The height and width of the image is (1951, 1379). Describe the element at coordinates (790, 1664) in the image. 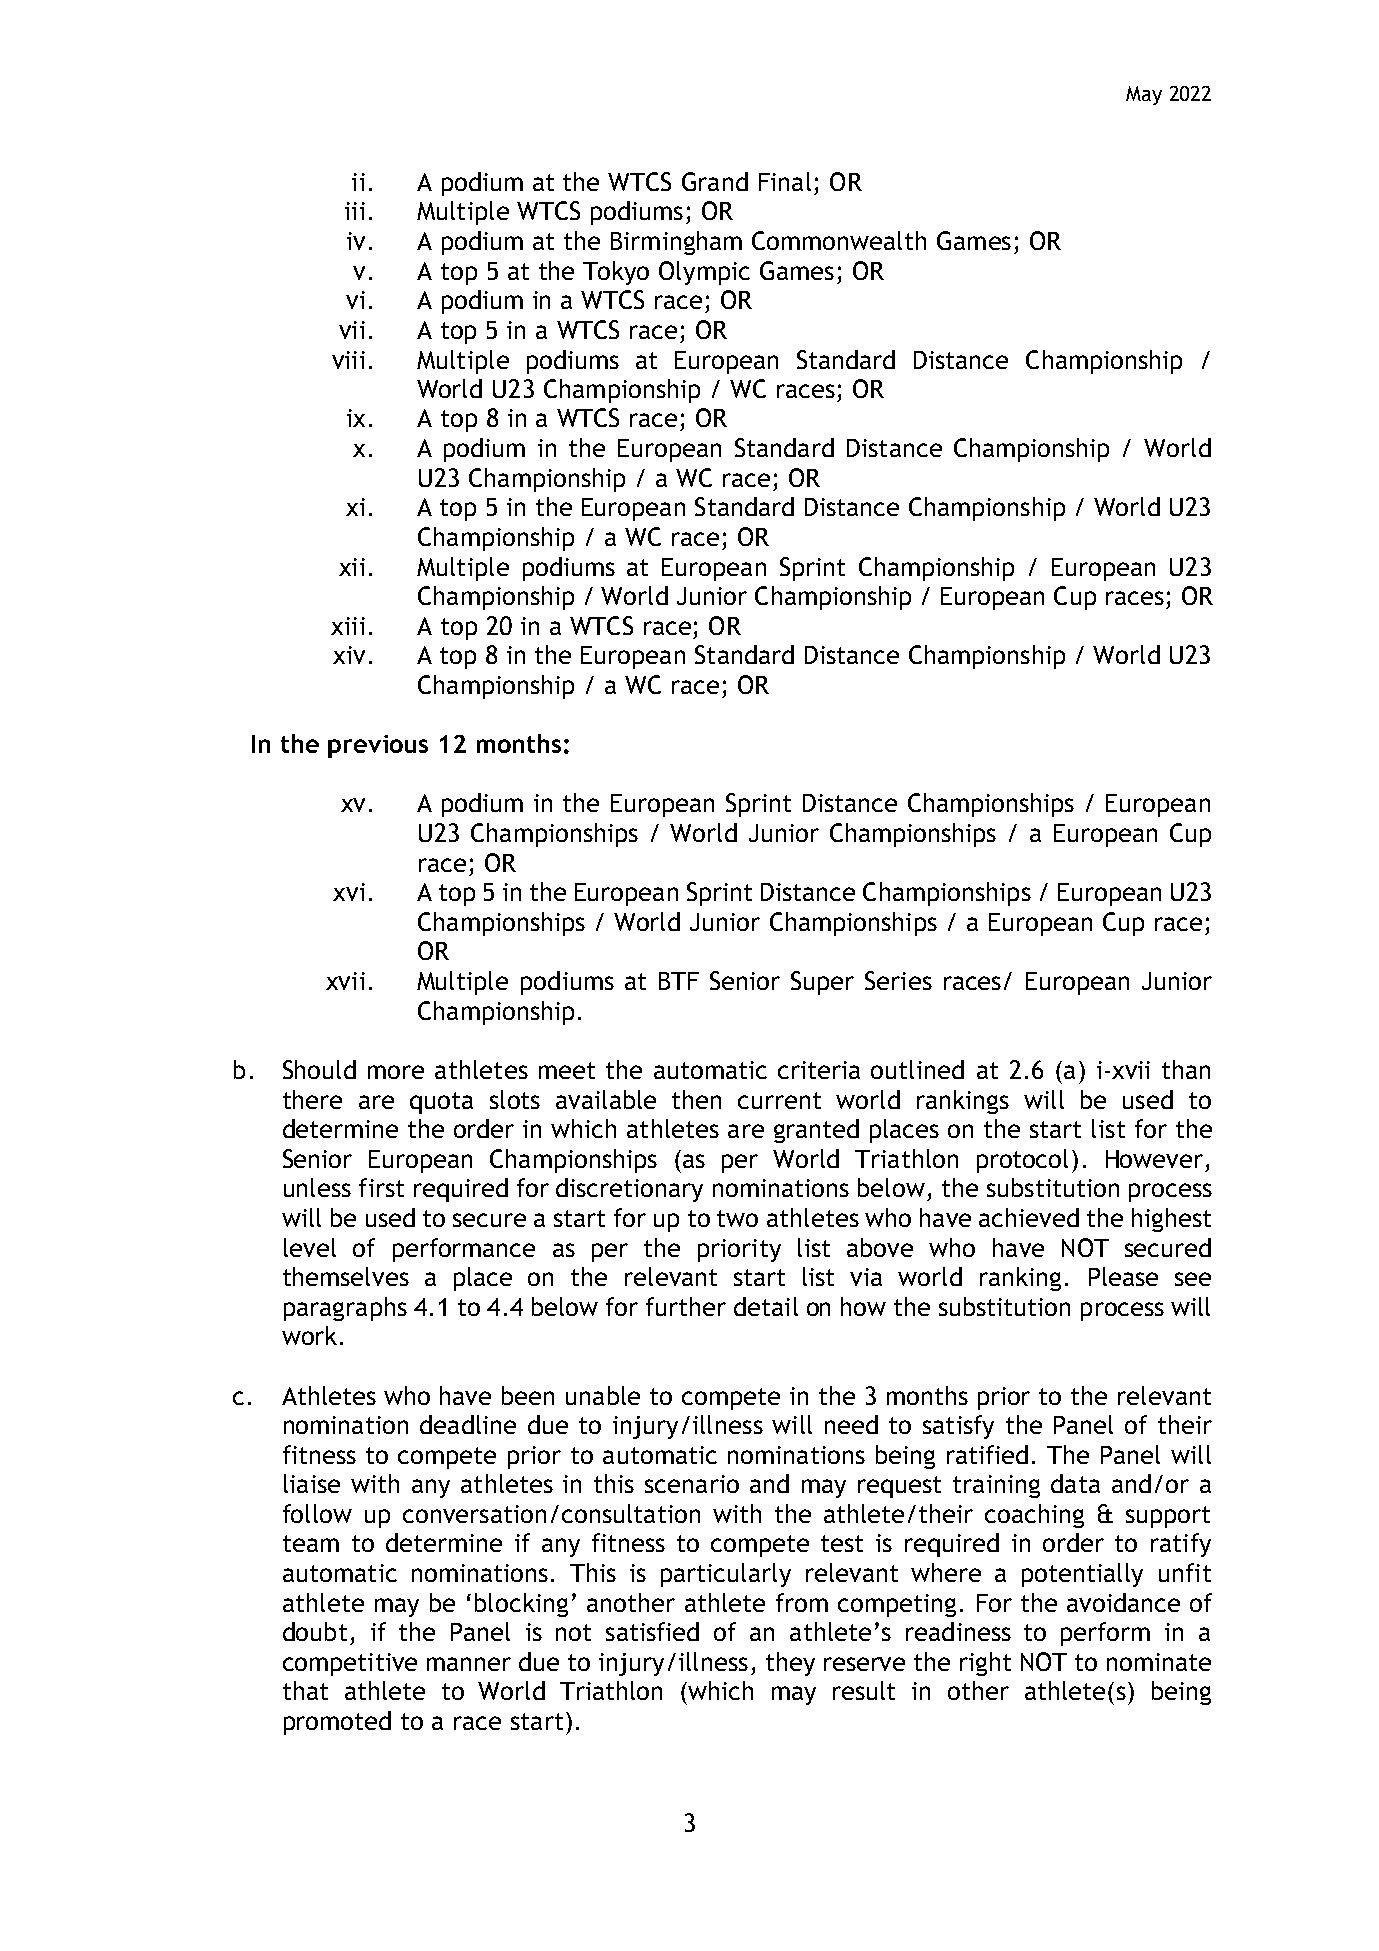

I see `they` at that location.
